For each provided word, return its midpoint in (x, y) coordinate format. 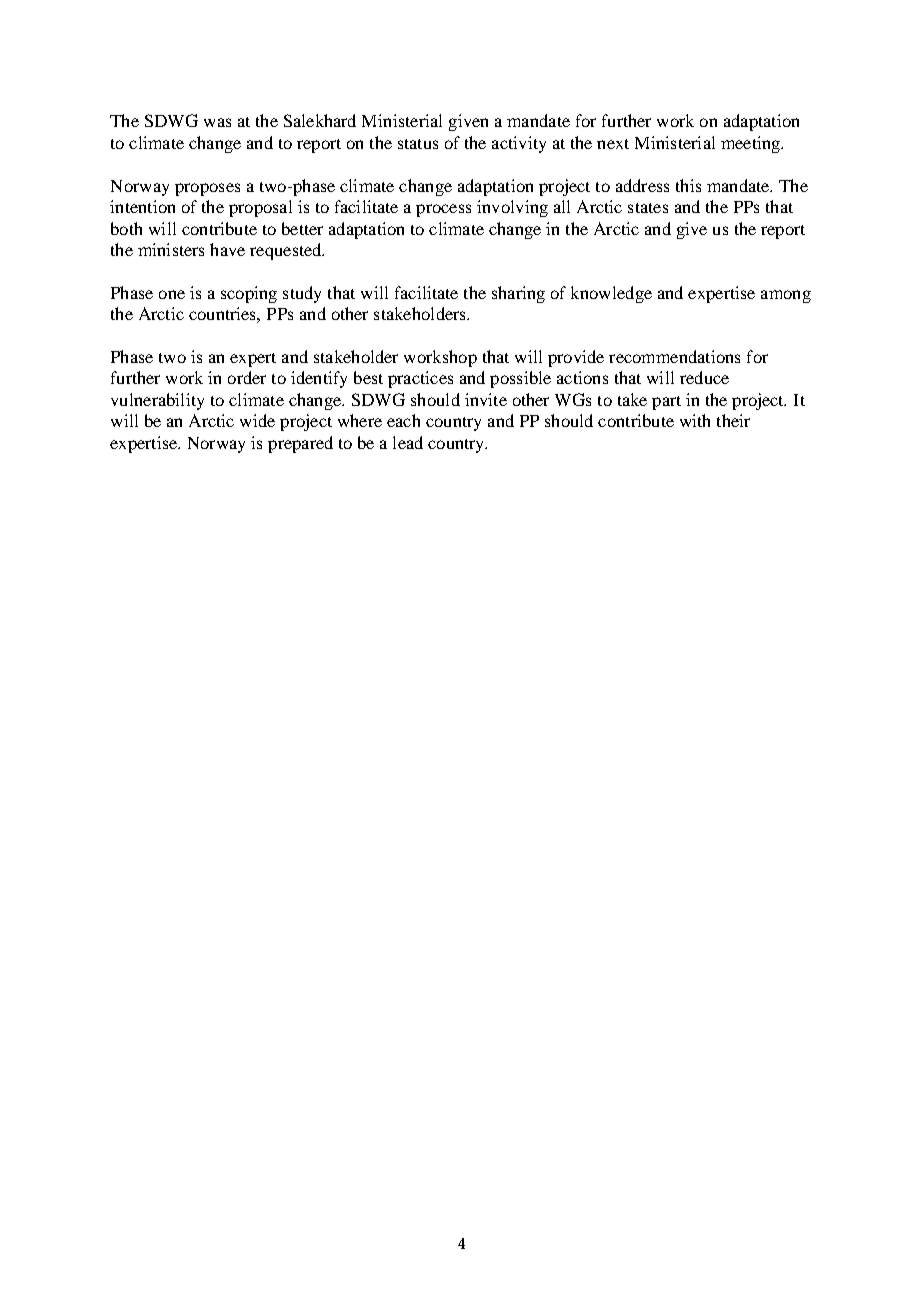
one (172, 294)
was (217, 122)
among (786, 296)
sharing (518, 294)
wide (257, 420)
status (418, 144)
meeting (751, 144)
